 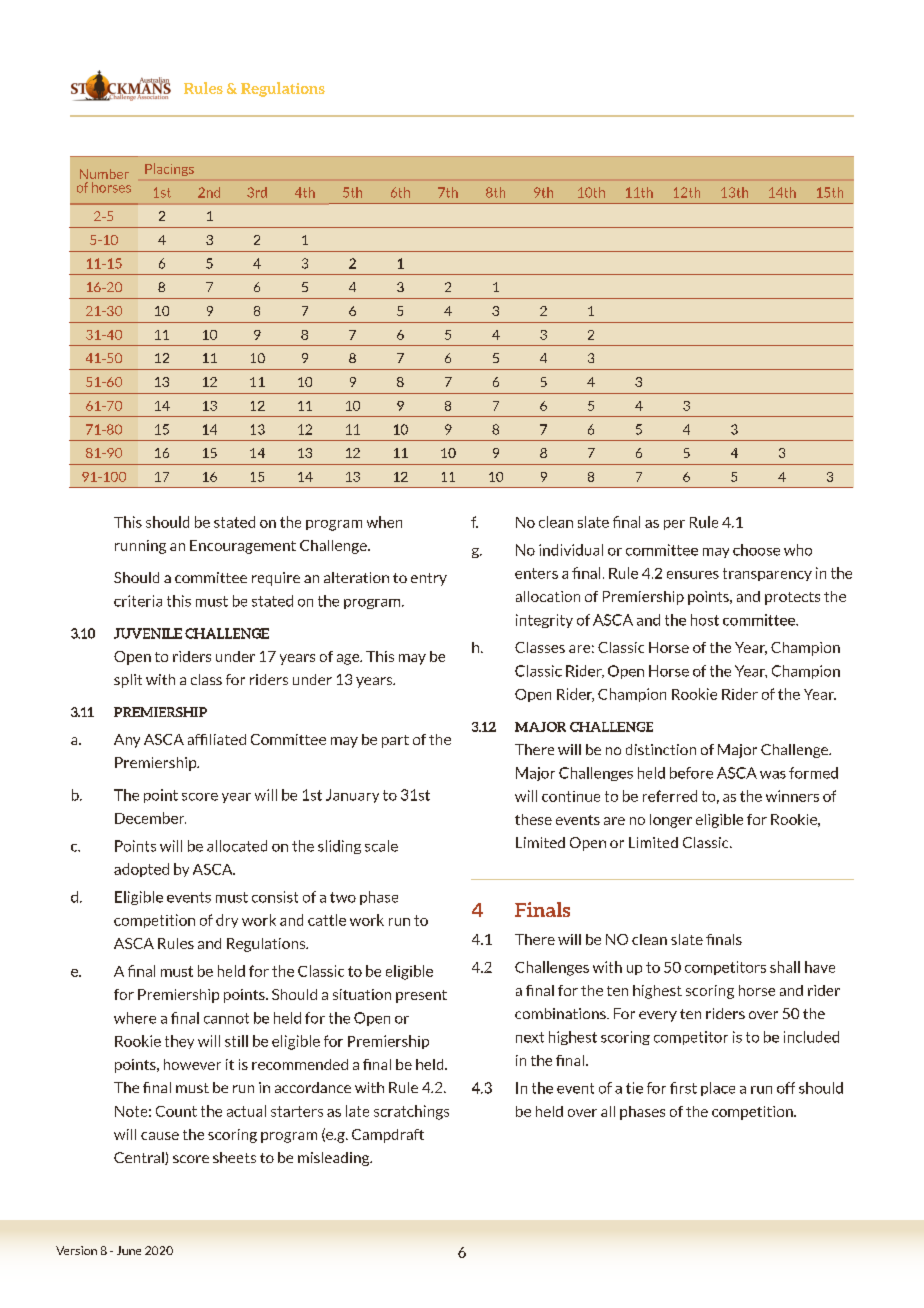 What do you see at coordinates (661, 749) in the screenshot?
I see `distinction` at bounding box center [661, 749].
